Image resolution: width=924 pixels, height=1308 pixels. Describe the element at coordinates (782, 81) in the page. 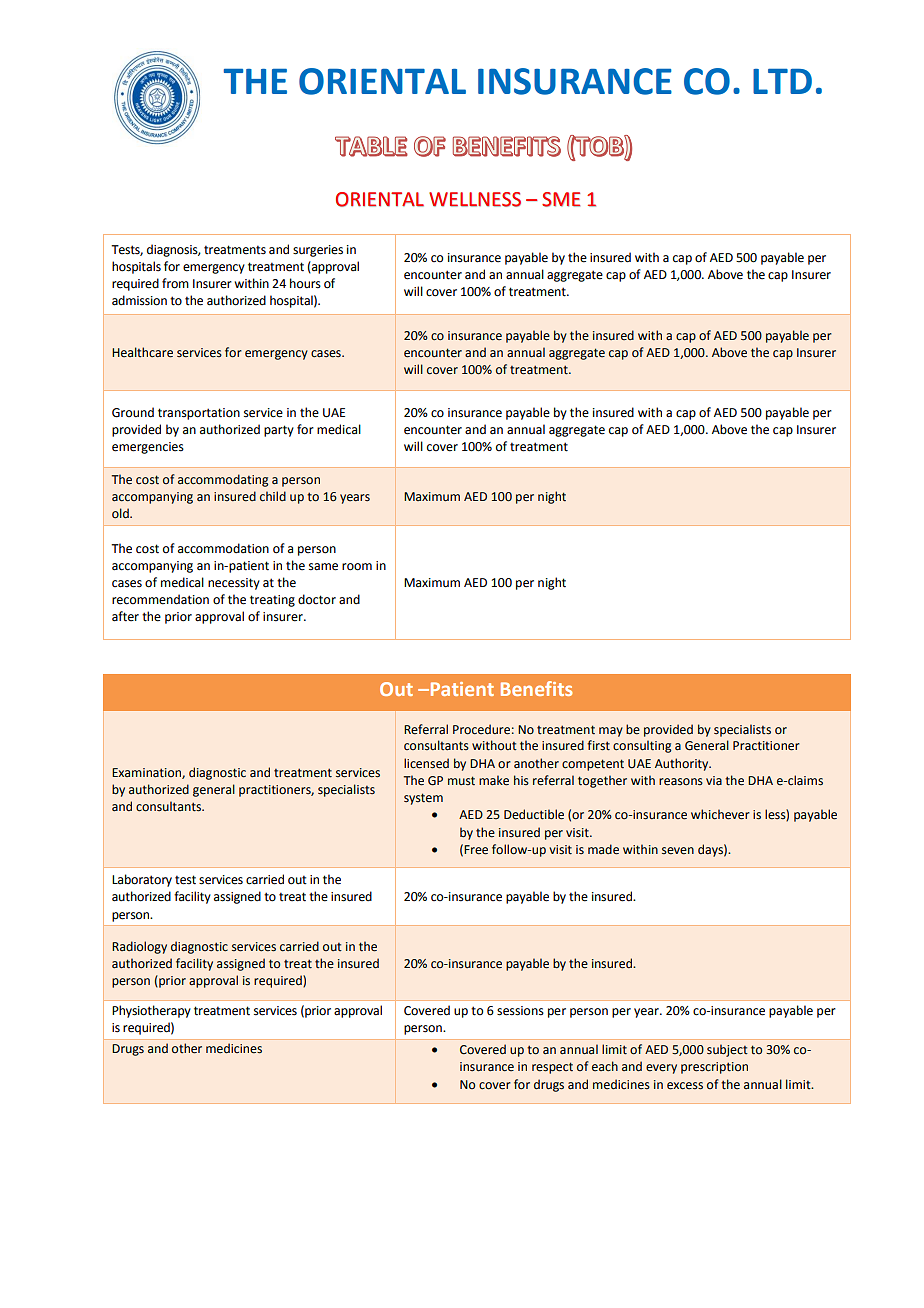

I see `LTD` at that location.
